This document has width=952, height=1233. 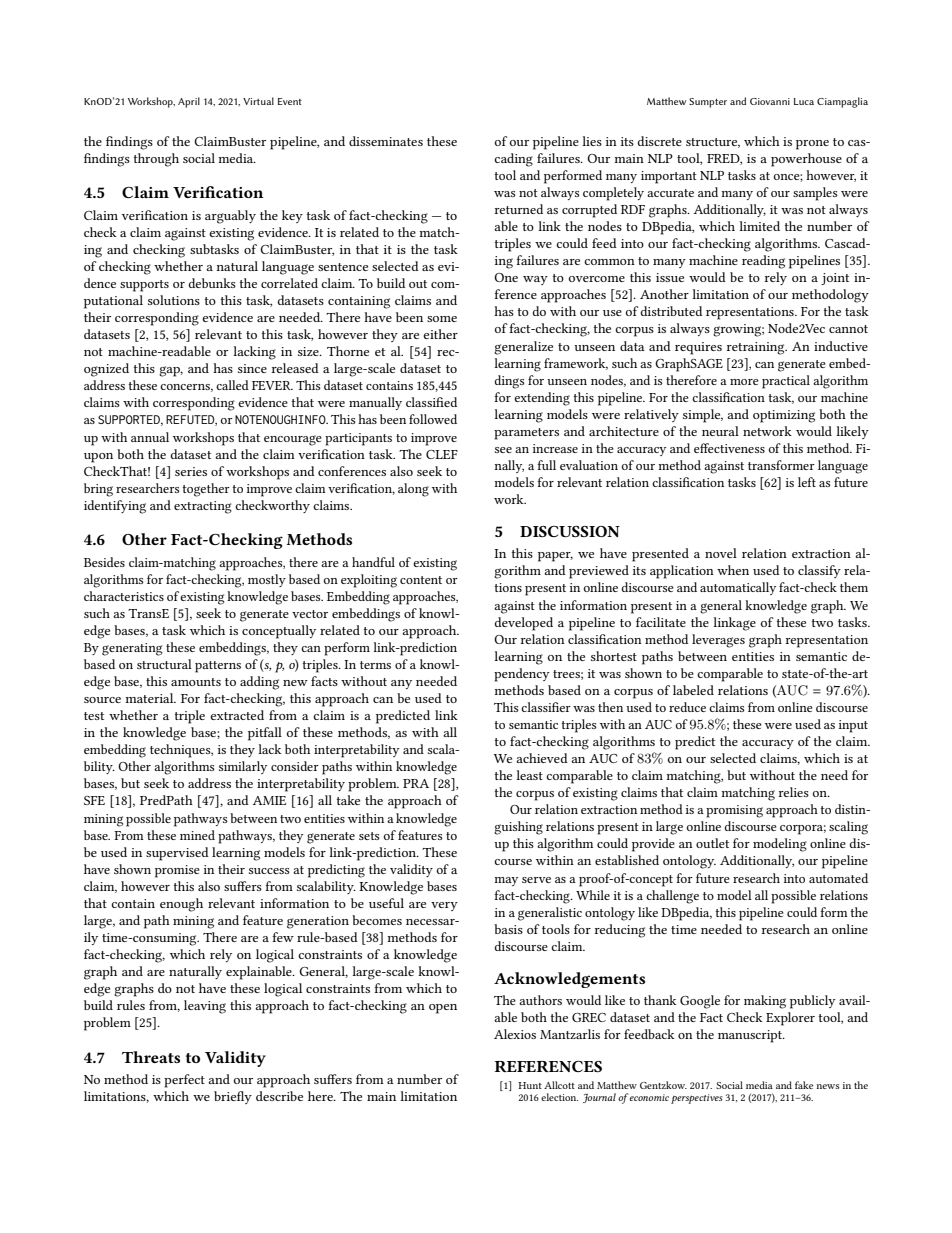 I want to click on disseminates, so click(x=386, y=141).
